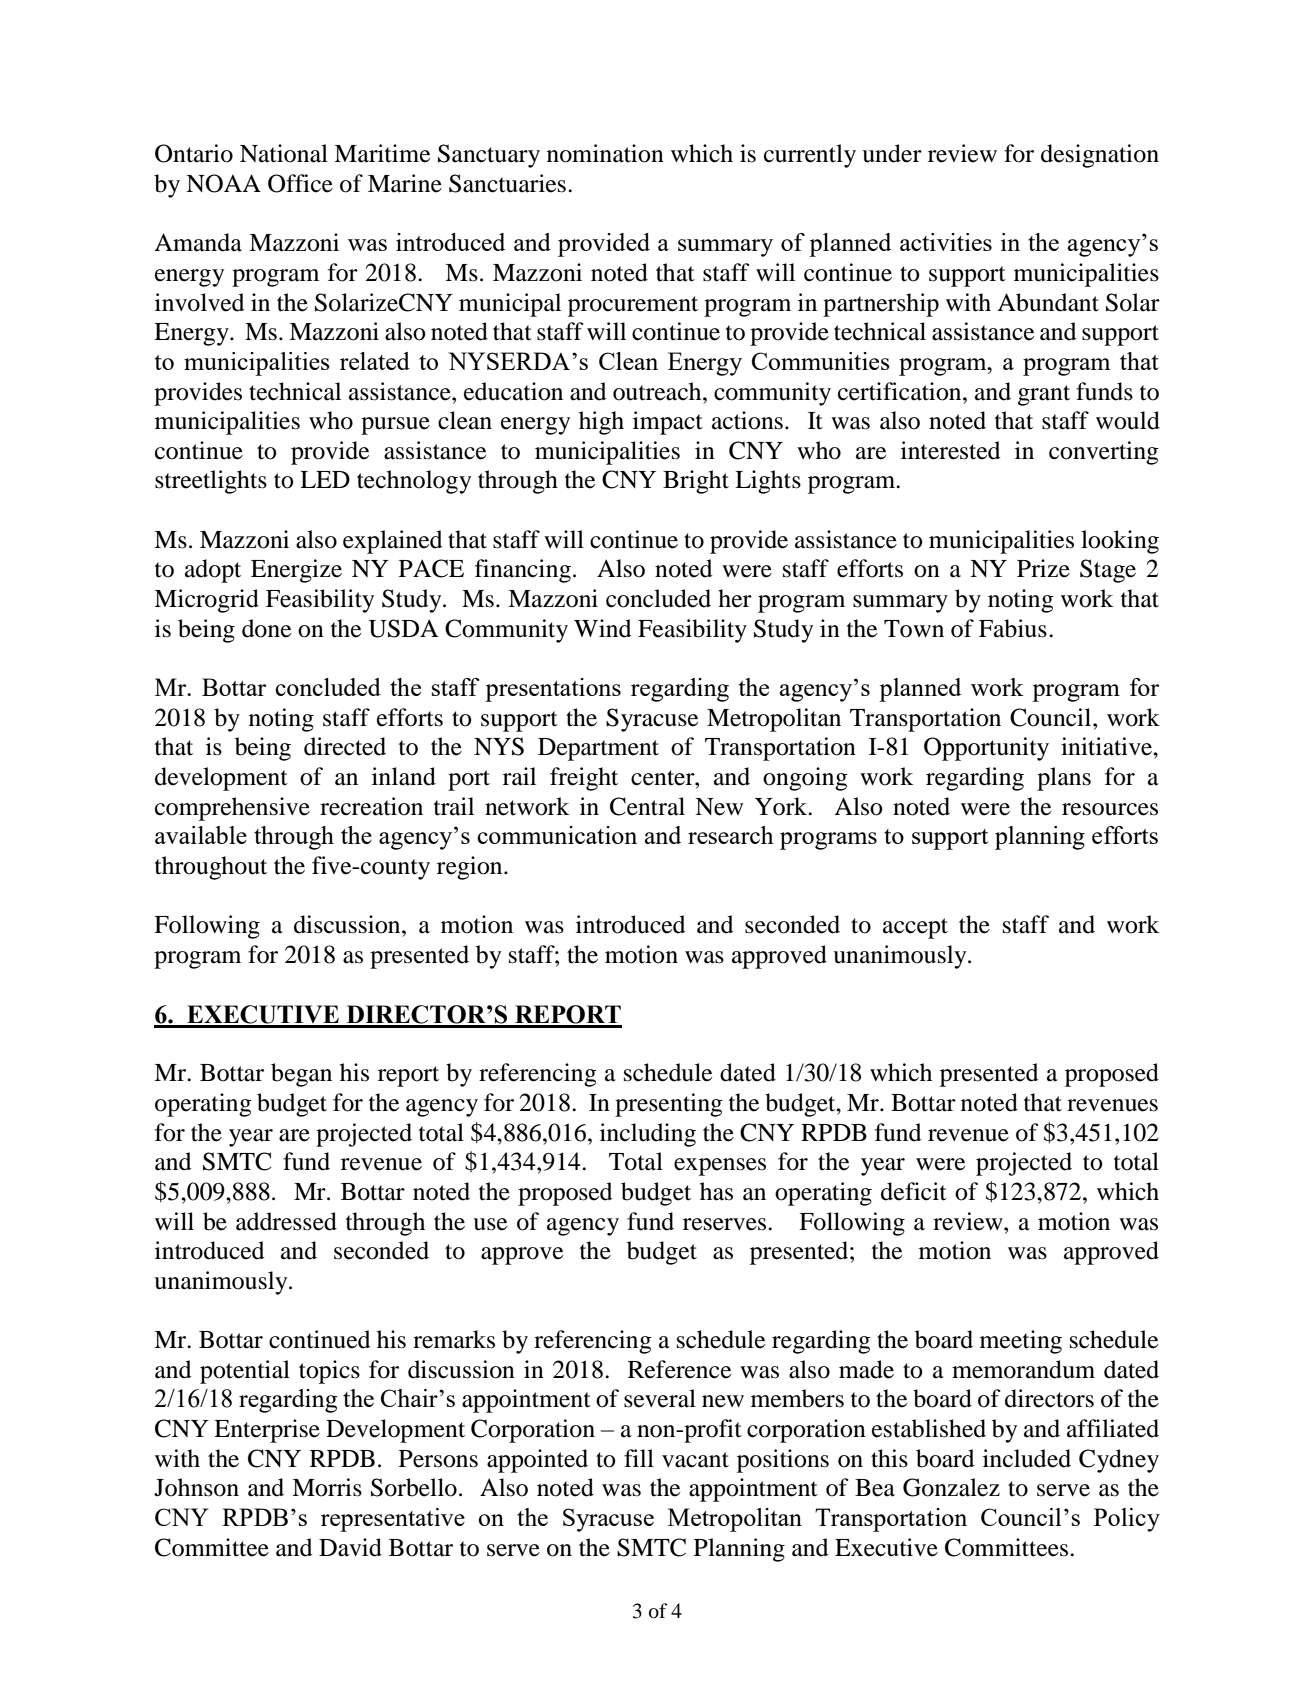  Describe the element at coordinates (696, 482) in the screenshot. I see `Bright` at that location.
